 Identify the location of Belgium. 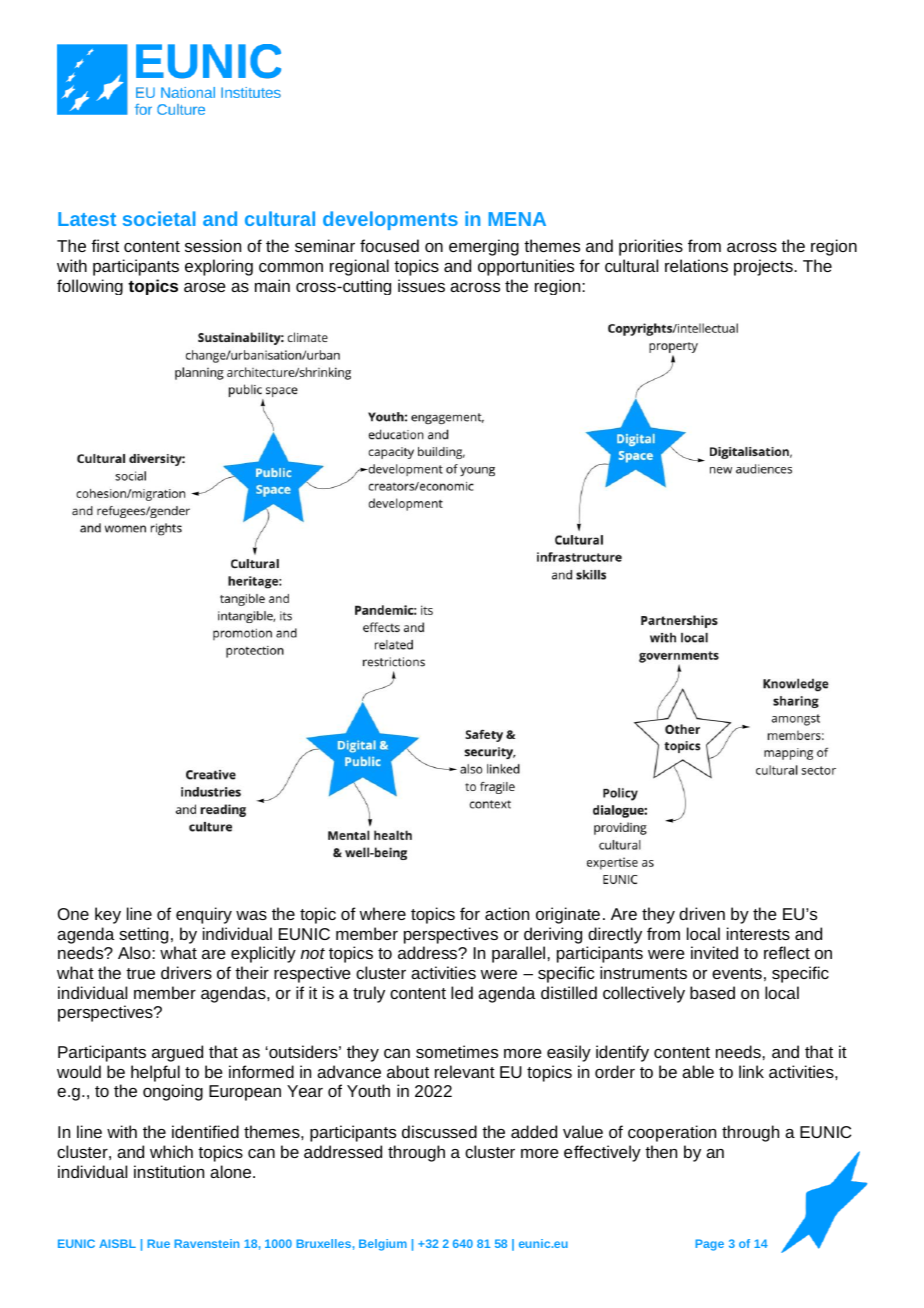
(383, 1245).
